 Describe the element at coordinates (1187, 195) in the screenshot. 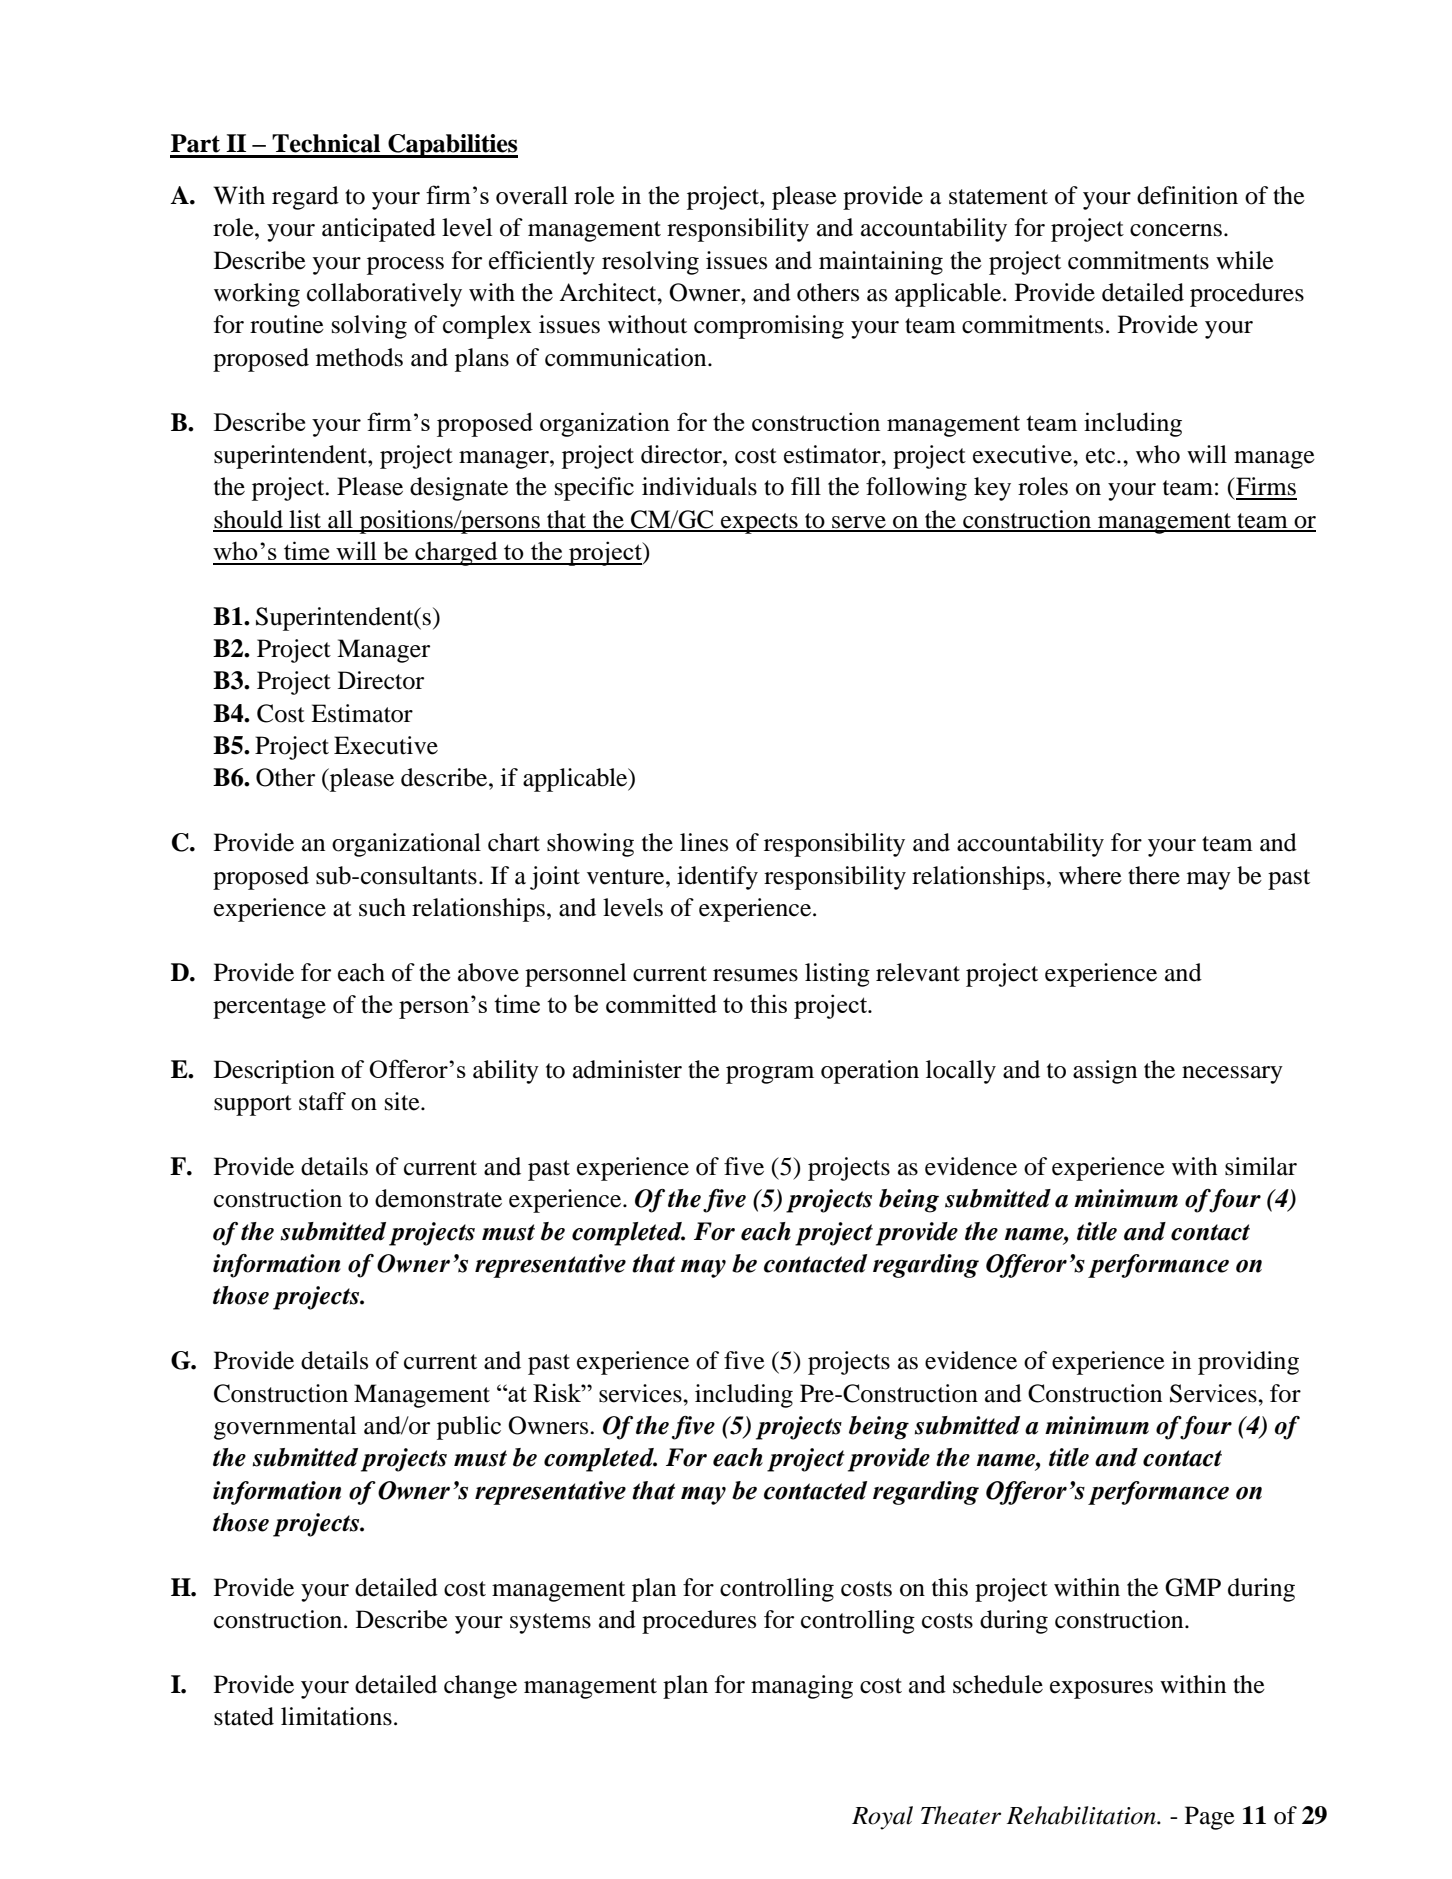

I see `definition` at that location.
